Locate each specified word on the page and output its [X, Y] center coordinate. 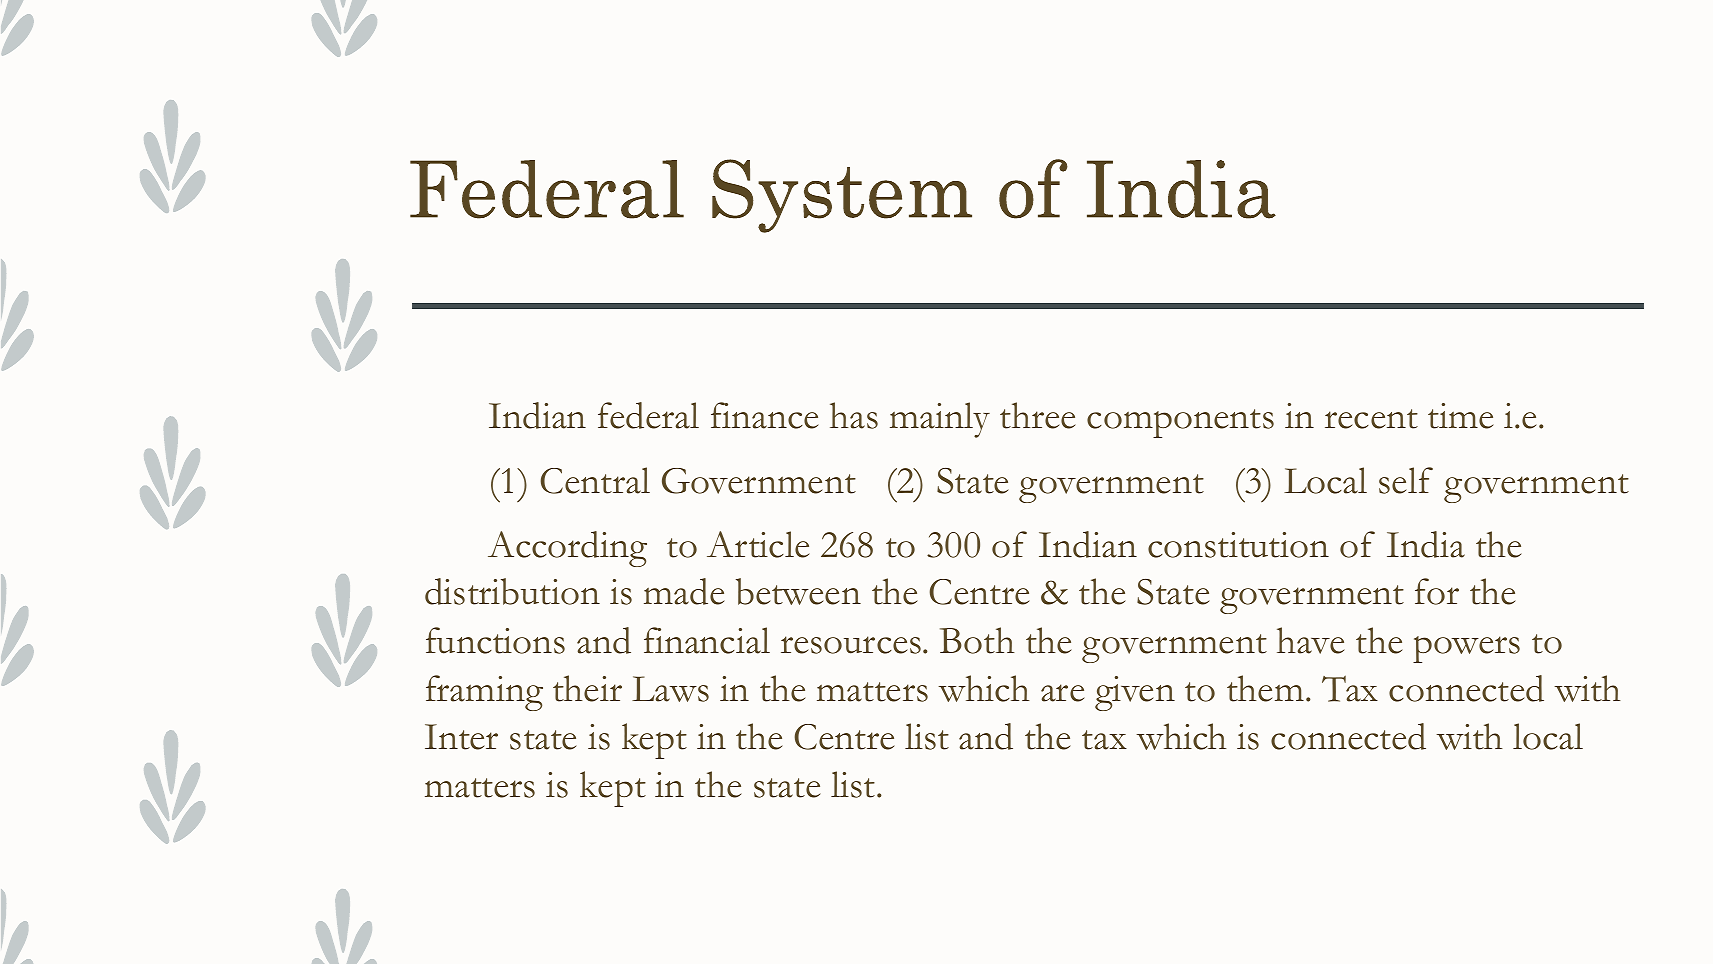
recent [1371, 419]
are [1063, 693]
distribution [512, 591]
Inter [461, 737]
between [798, 591]
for [1437, 591]
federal [648, 415]
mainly [940, 420]
